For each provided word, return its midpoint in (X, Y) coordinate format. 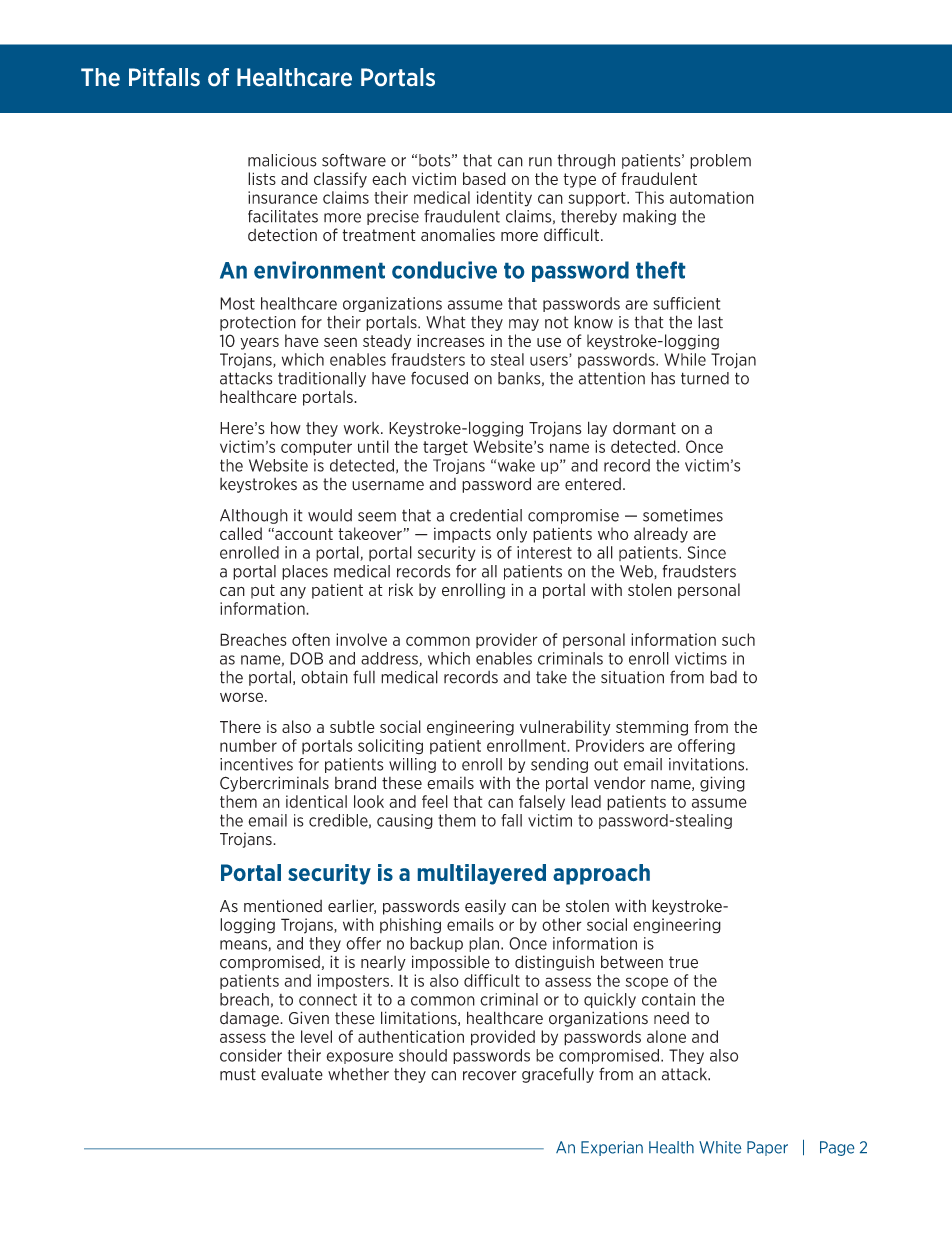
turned (705, 378)
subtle (352, 726)
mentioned (283, 906)
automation (712, 197)
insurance (283, 197)
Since (707, 552)
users (550, 360)
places (305, 572)
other (562, 924)
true (683, 962)
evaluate (292, 1074)
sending (559, 765)
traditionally (322, 379)
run (540, 162)
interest (544, 552)
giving (722, 784)
